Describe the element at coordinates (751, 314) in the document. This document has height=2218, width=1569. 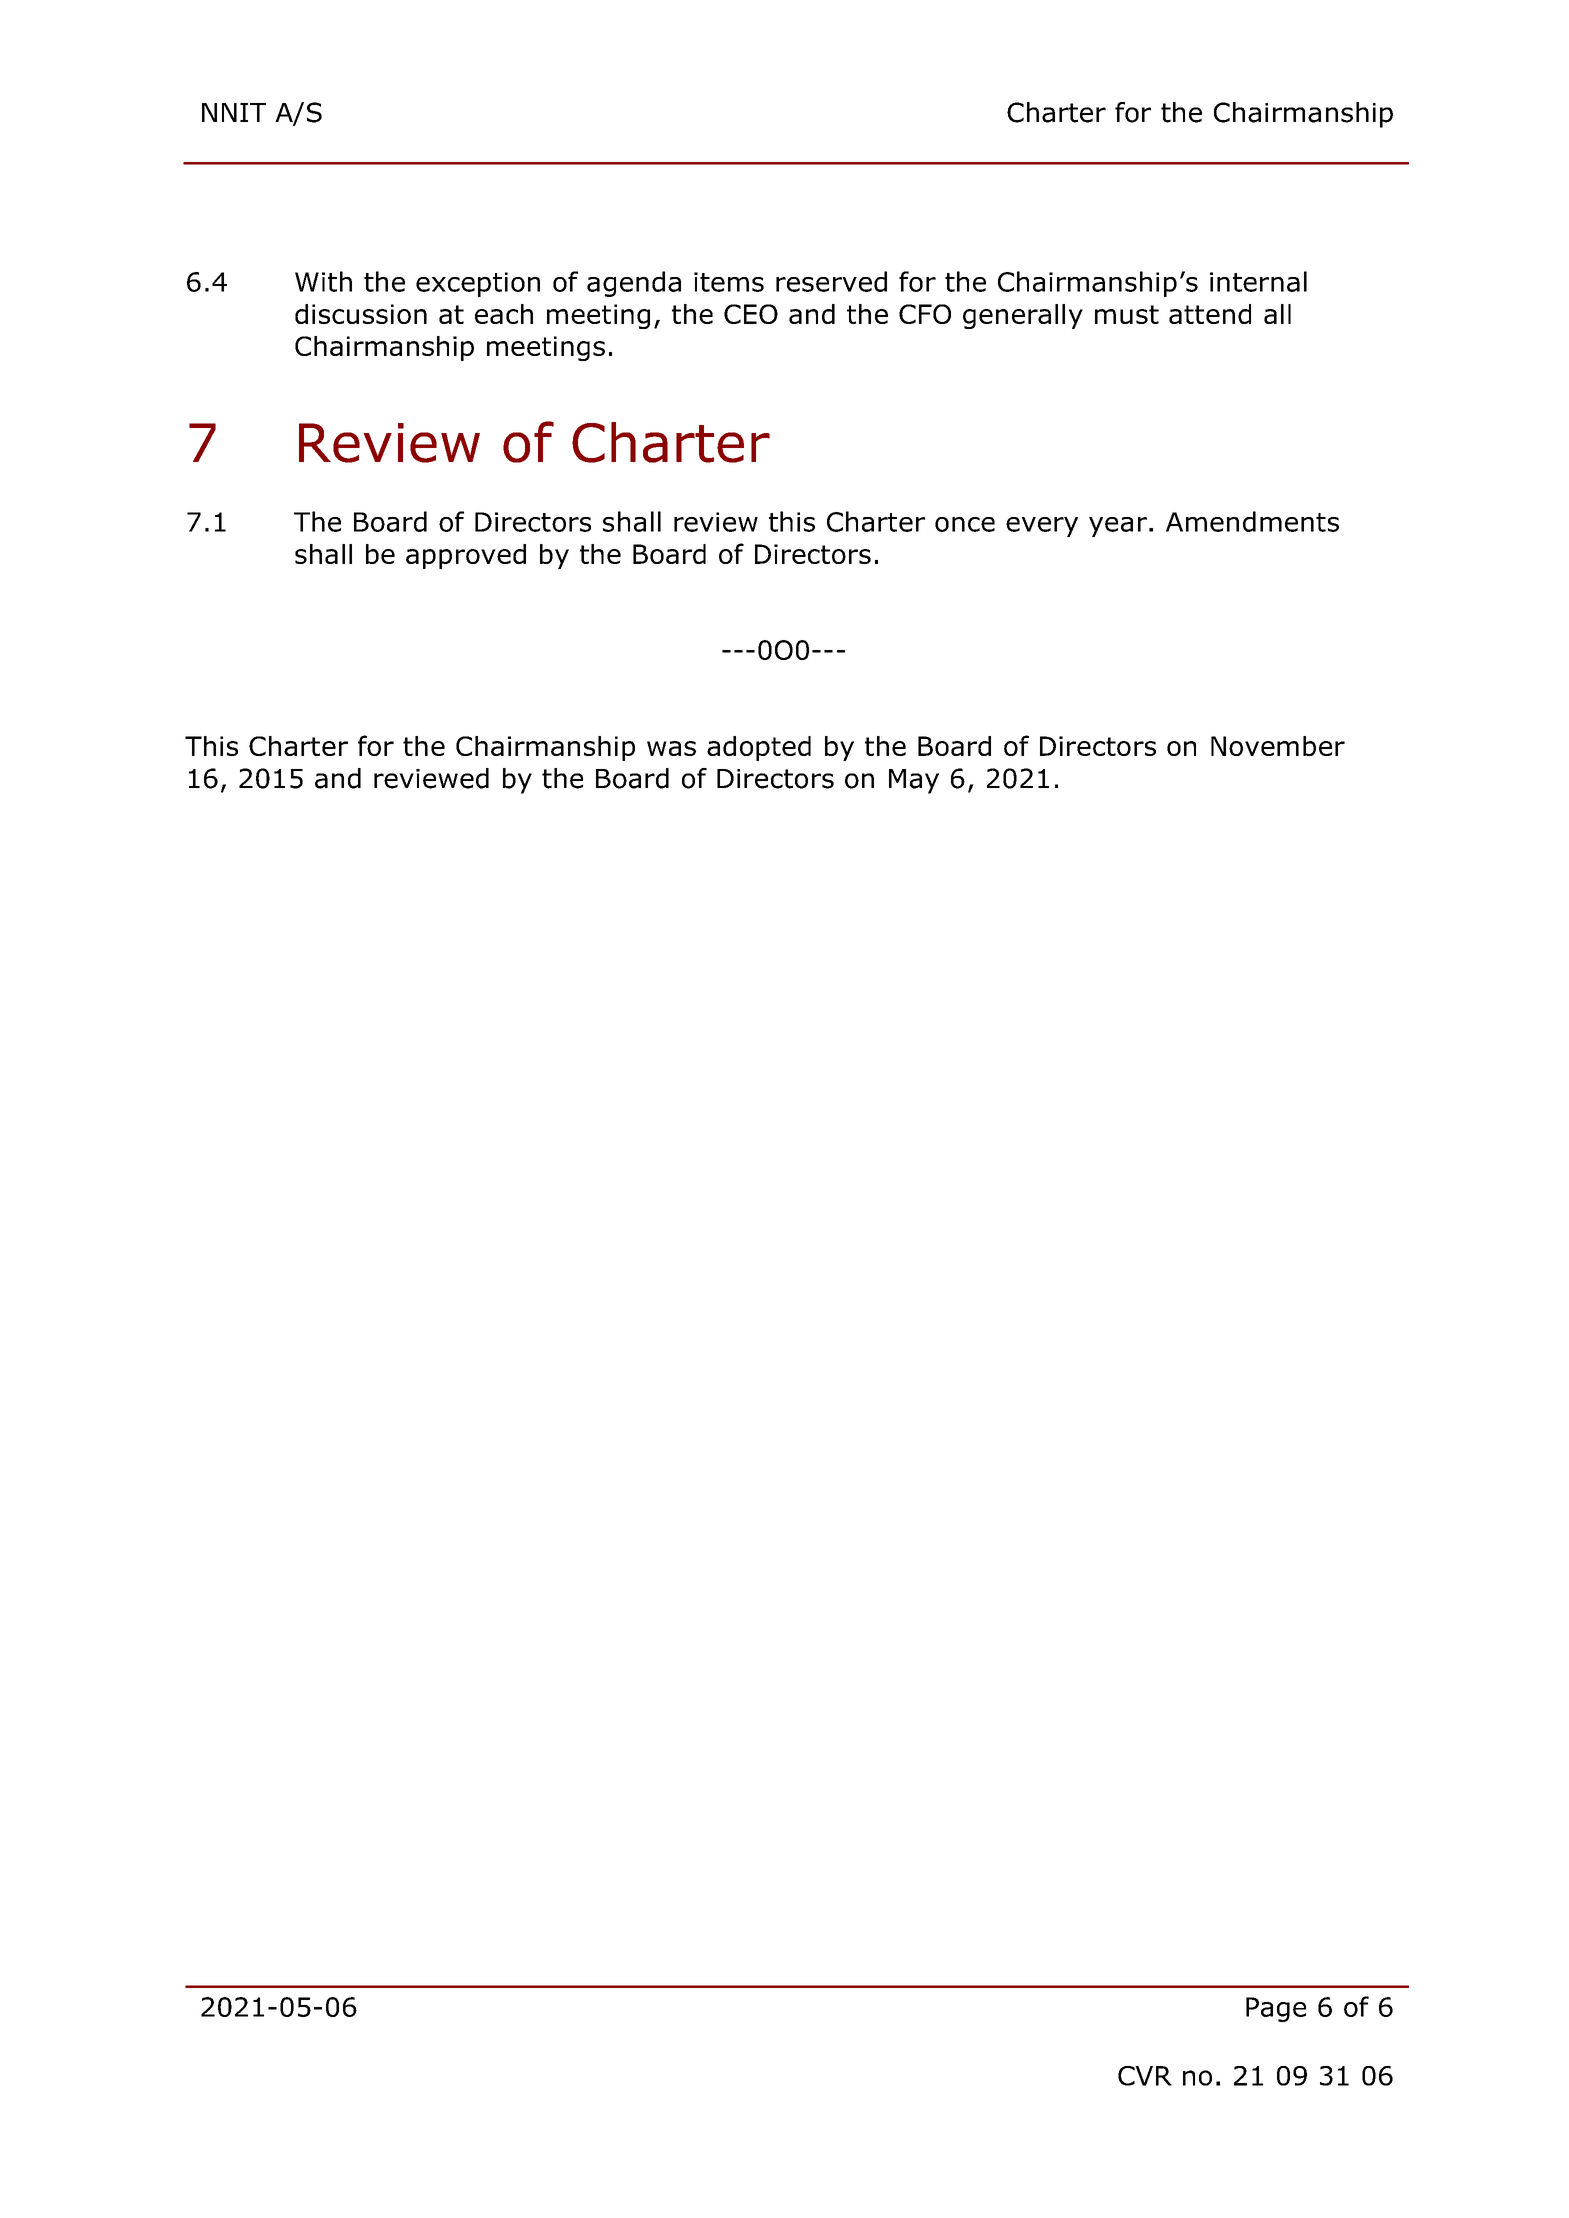
I see `CEO` at that location.
